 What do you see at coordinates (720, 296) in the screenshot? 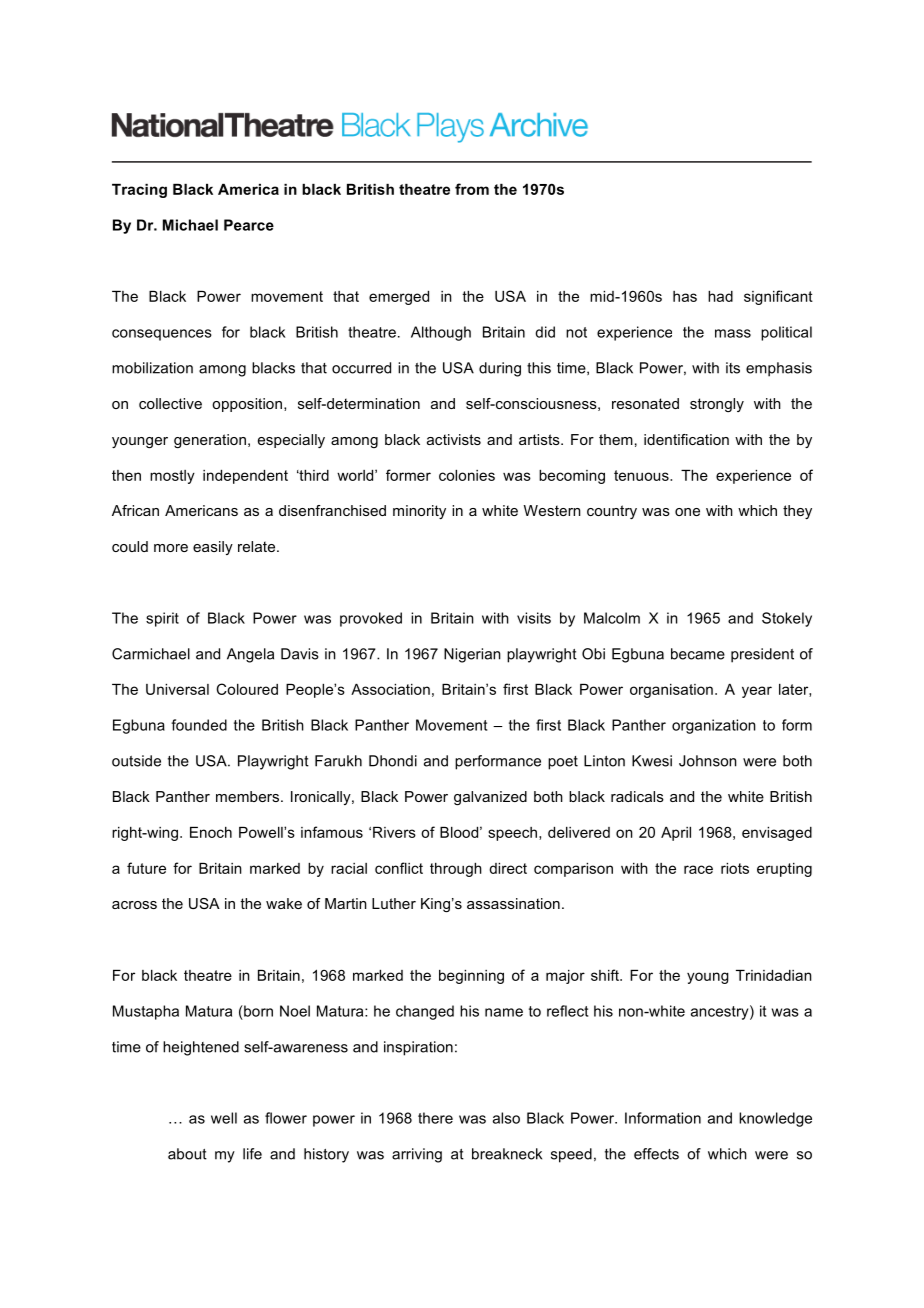
I see `had` at bounding box center [720, 296].
